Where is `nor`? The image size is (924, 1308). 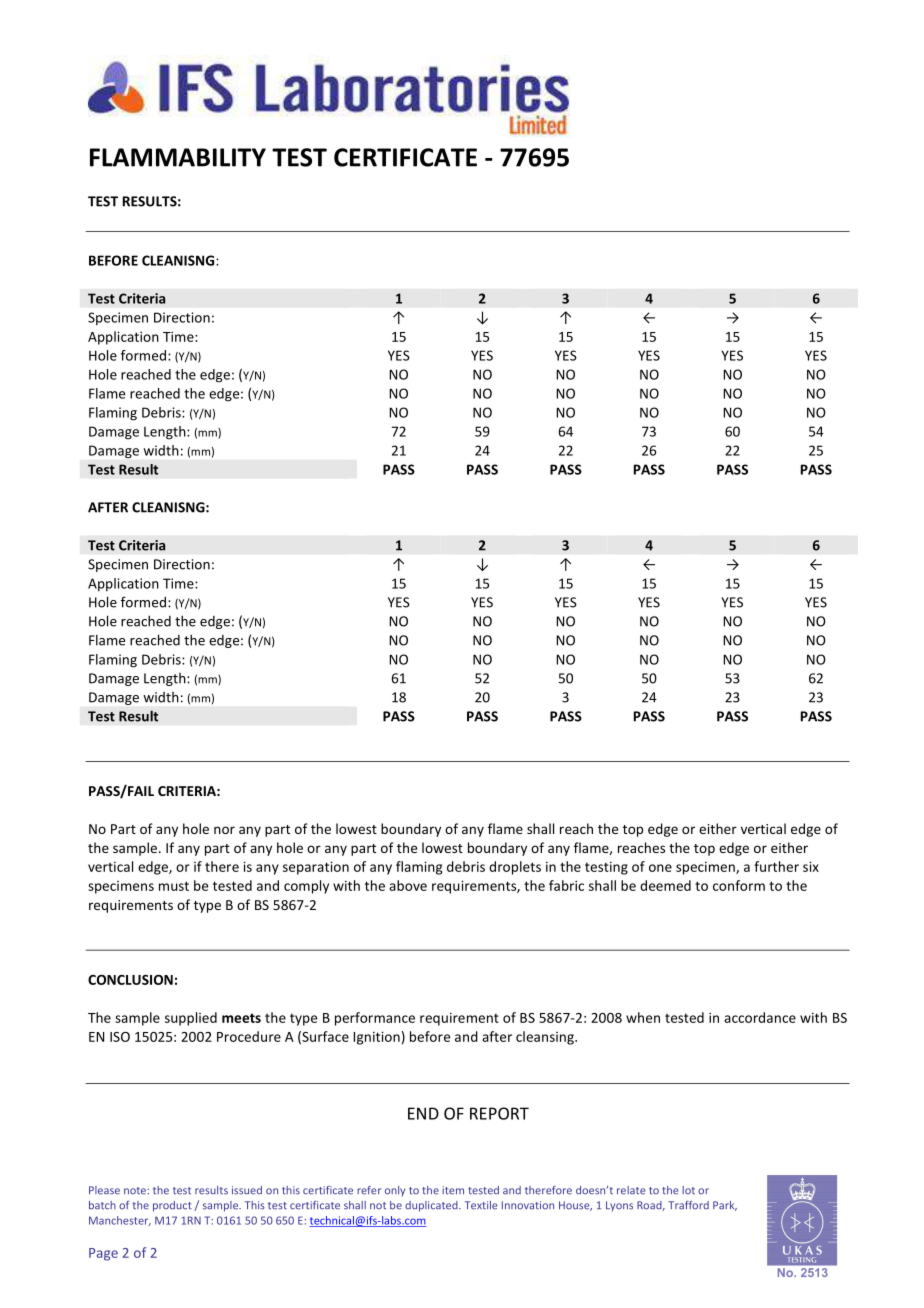 nor is located at coordinates (224, 830).
